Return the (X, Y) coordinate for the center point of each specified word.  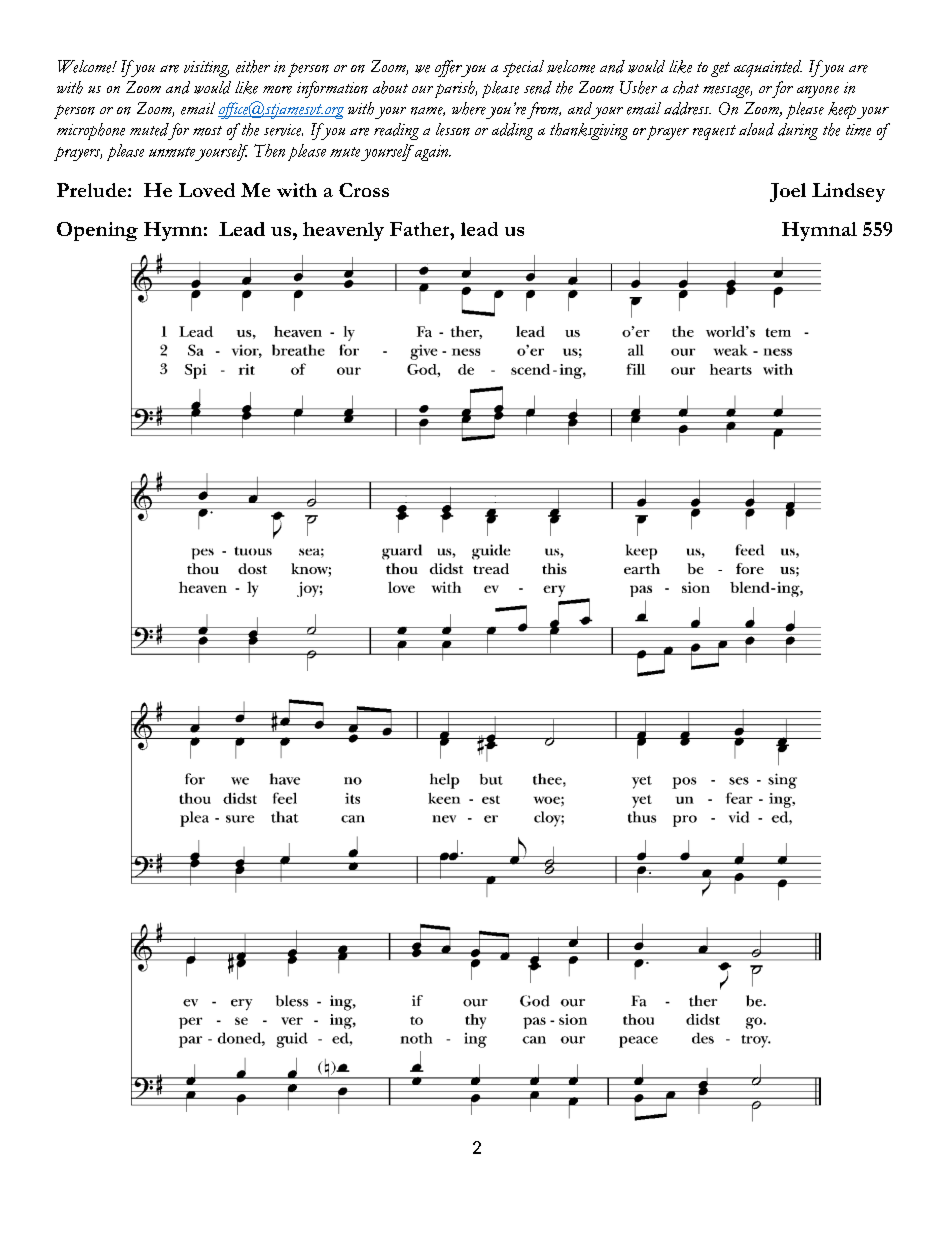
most (207, 131)
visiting (206, 69)
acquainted (768, 68)
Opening (97, 231)
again (433, 153)
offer (449, 68)
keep (842, 110)
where (469, 108)
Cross (364, 190)
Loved (207, 190)
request (714, 132)
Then (269, 150)
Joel (788, 192)
